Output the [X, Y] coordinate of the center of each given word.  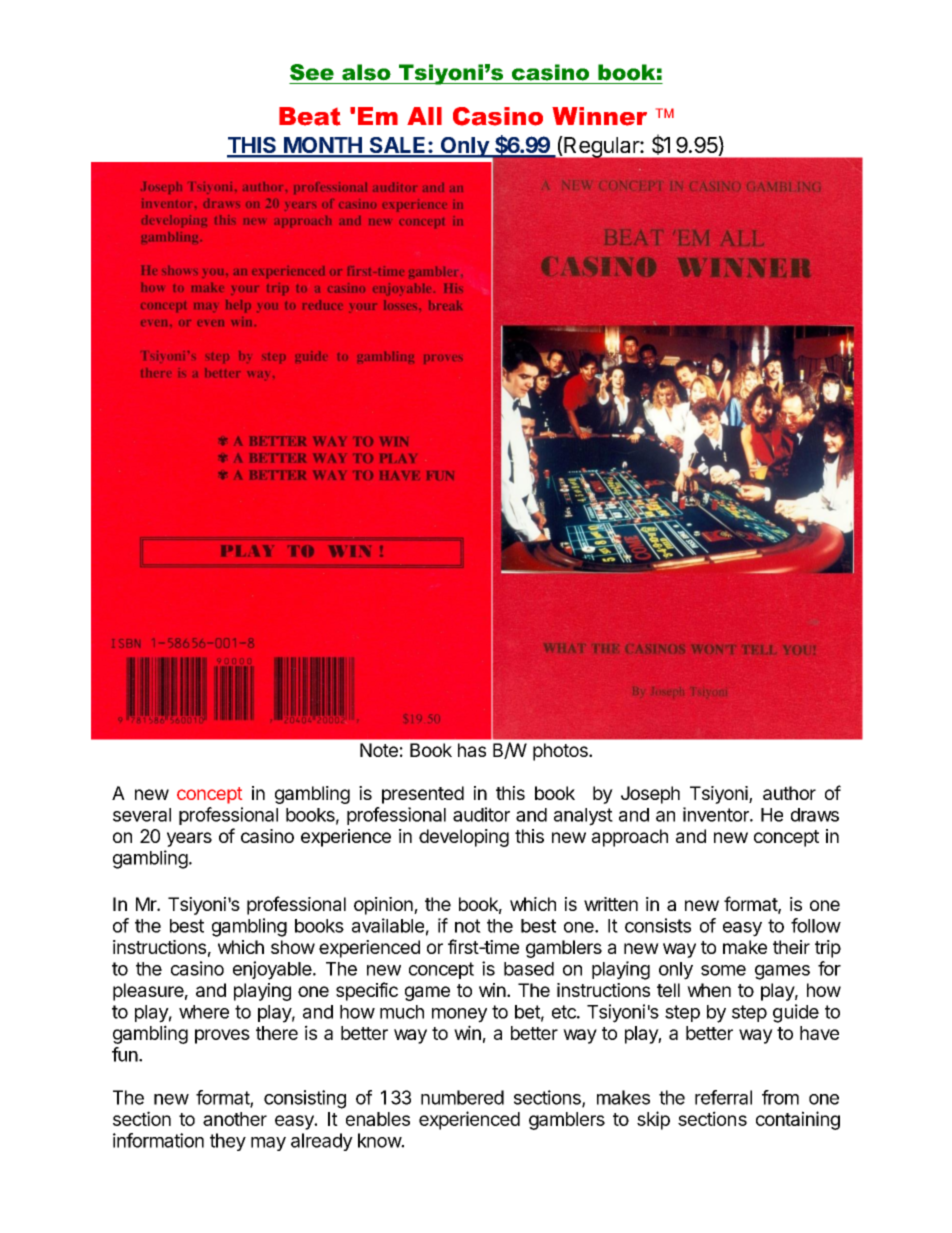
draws [815, 815]
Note [379, 750]
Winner [599, 116]
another [235, 1119]
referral [723, 1097]
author [789, 793]
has [472, 750]
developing [464, 838]
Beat [310, 116]
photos [561, 752]
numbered [462, 1097]
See [312, 72]
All [424, 116]
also [366, 72]
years [189, 839]
